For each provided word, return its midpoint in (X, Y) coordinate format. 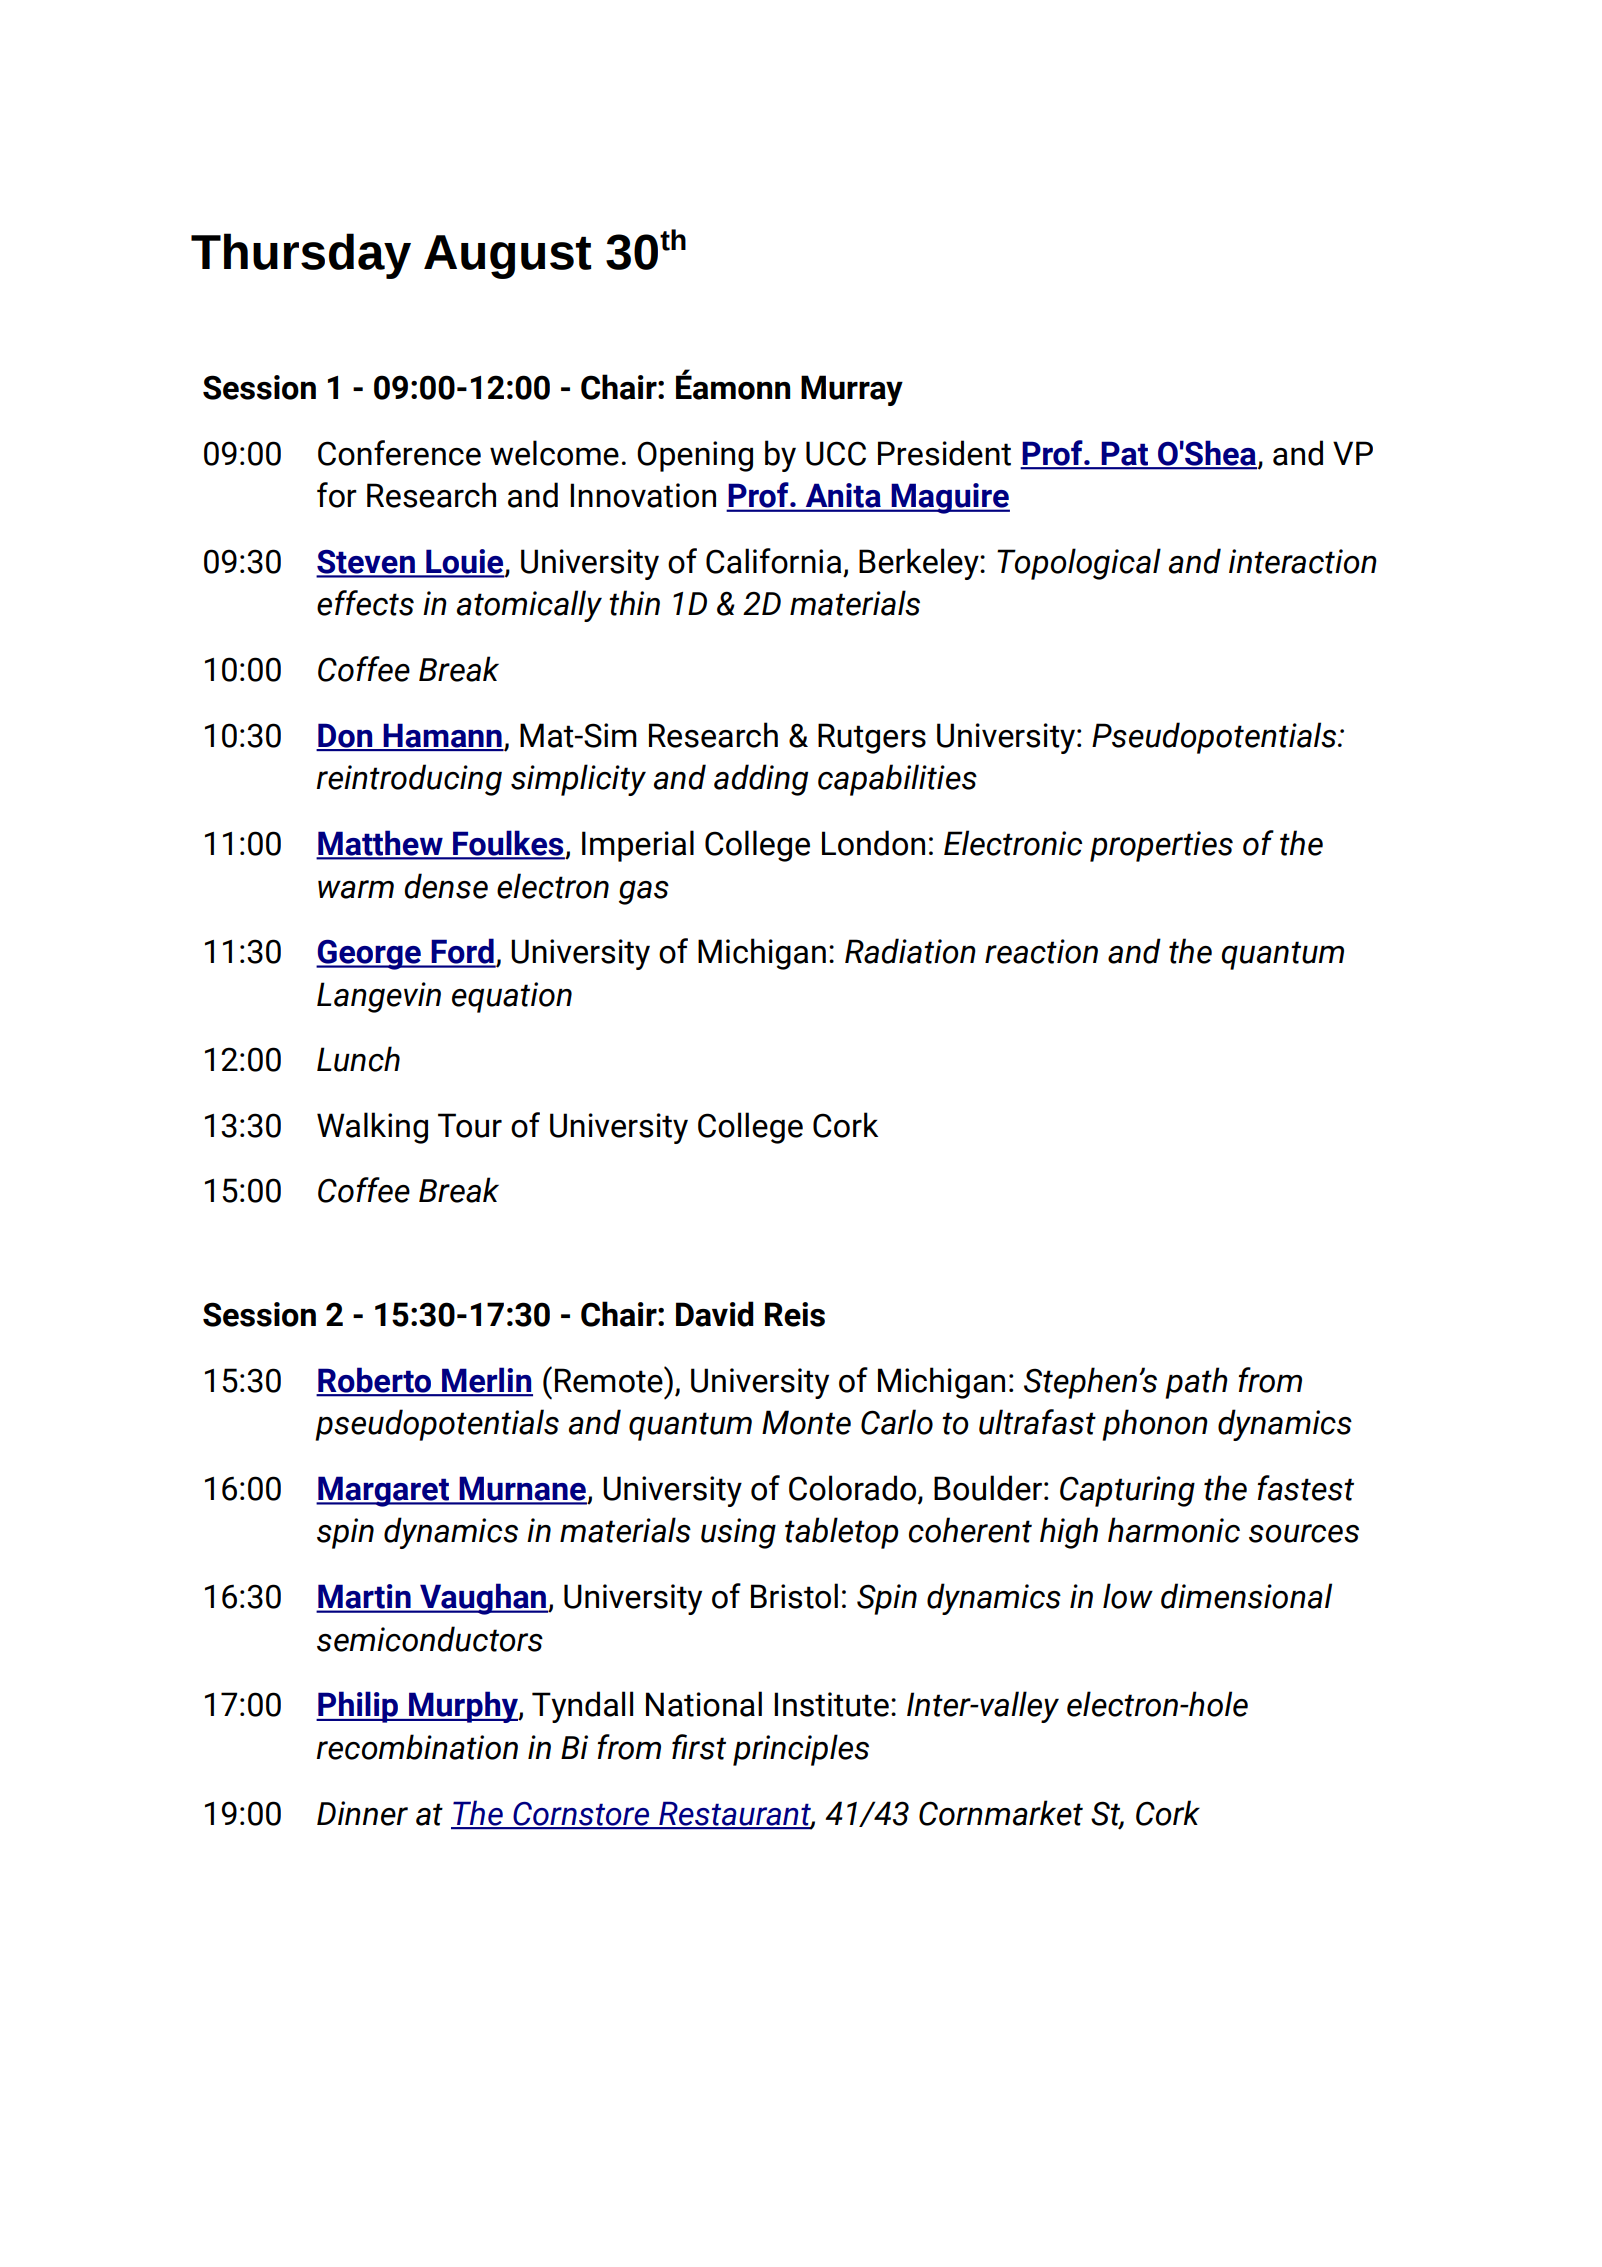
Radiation (910, 951)
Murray (852, 390)
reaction (1041, 951)
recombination (417, 1747)
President (944, 453)
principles (801, 1750)
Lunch (358, 1059)
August (507, 257)
